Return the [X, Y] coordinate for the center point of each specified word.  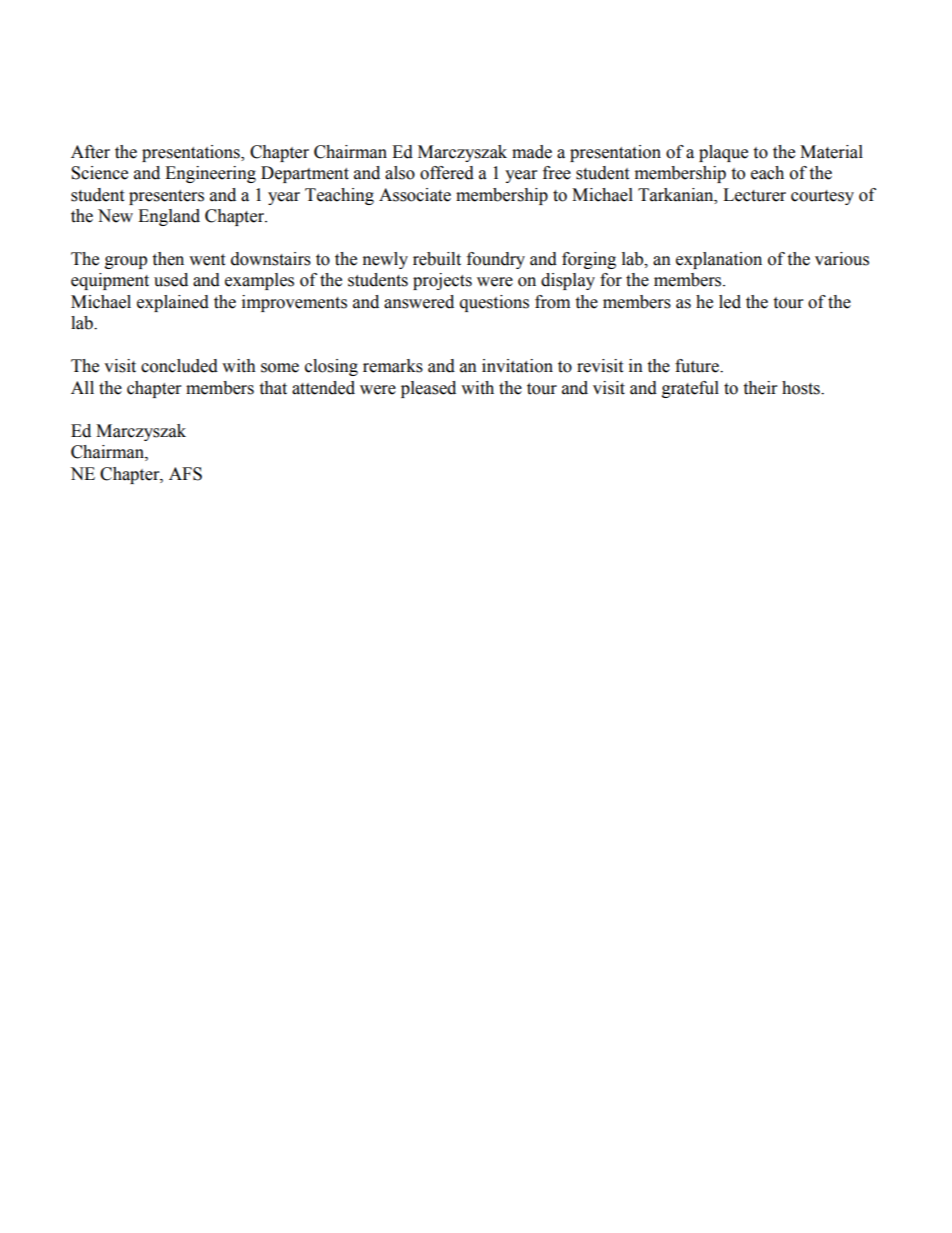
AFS [185, 474]
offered [447, 173]
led [730, 302]
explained [173, 303]
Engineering [210, 174]
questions [494, 303]
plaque [723, 153]
